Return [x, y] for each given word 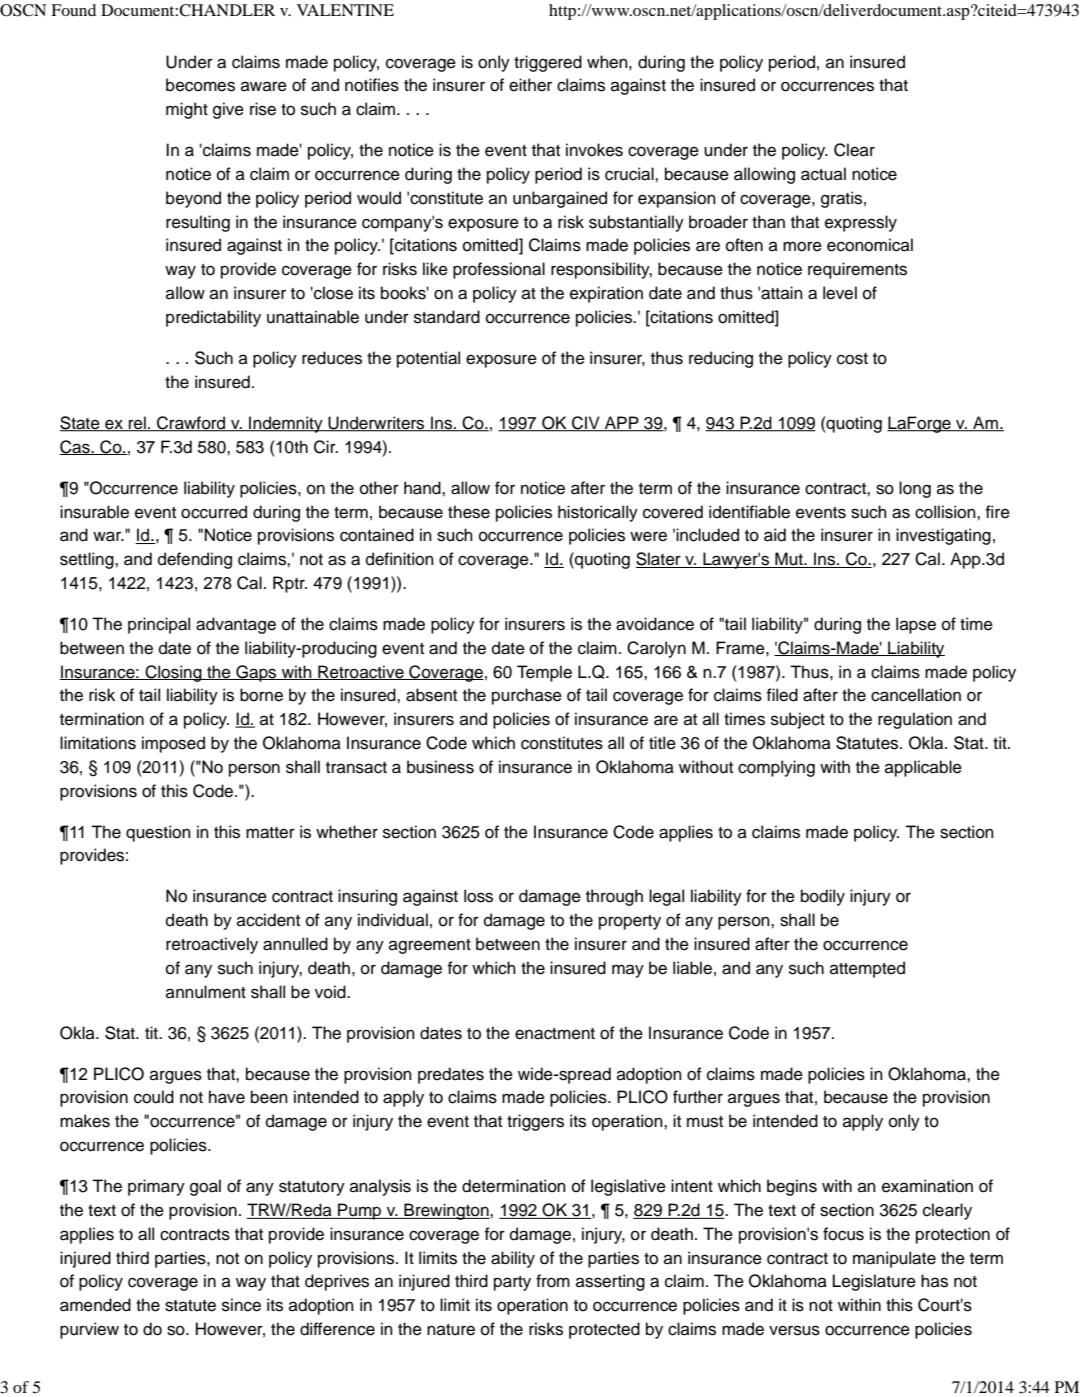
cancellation [916, 695]
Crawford [191, 424]
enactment [555, 1034]
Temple [544, 673]
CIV [586, 424]
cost [852, 359]
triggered [548, 63]
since [241, 1305]
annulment [206, 992]
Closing [173, 673]
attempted [867, 969]
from [553, 1281]
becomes [200, 85]
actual [823, 174]
